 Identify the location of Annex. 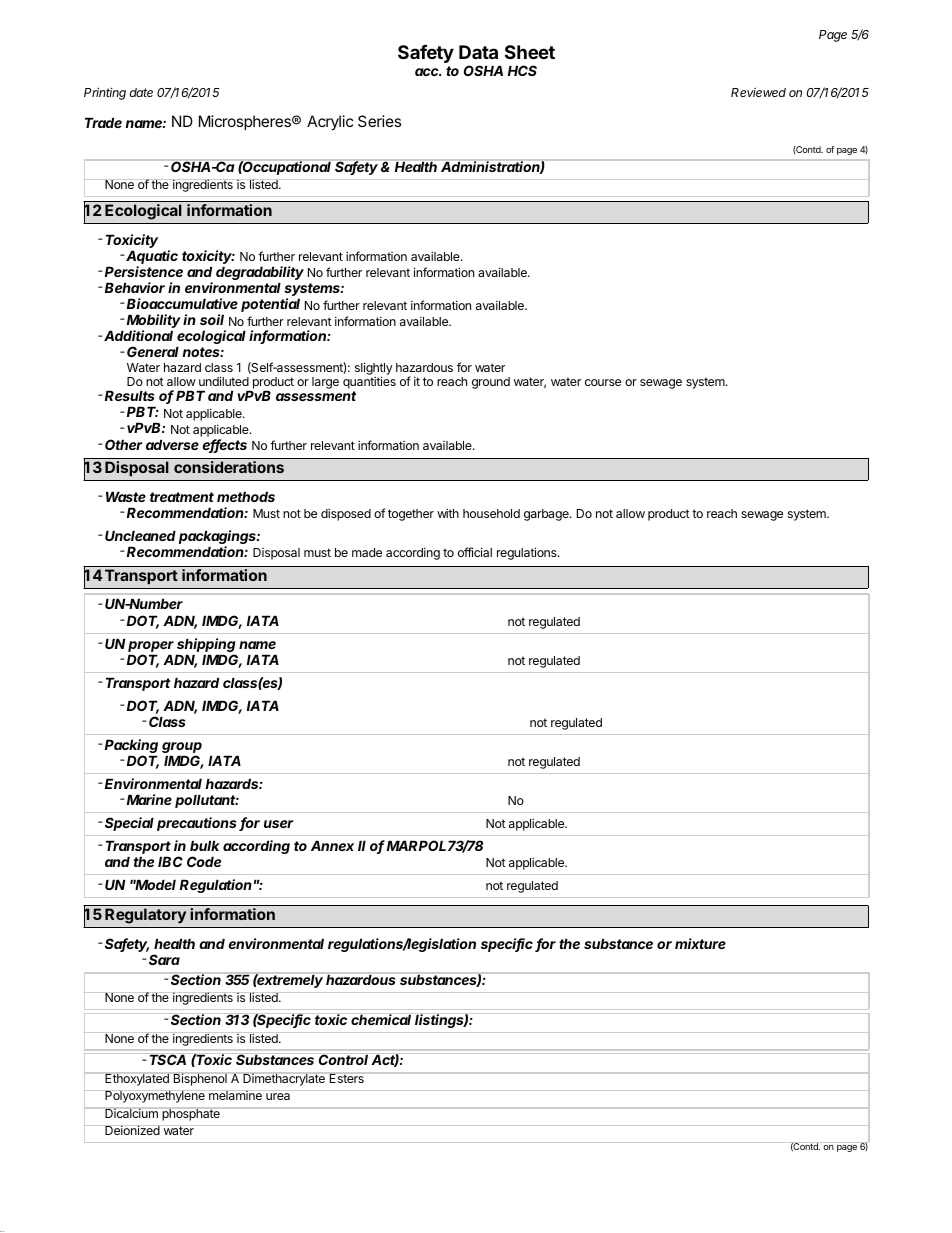
(332, 845).
